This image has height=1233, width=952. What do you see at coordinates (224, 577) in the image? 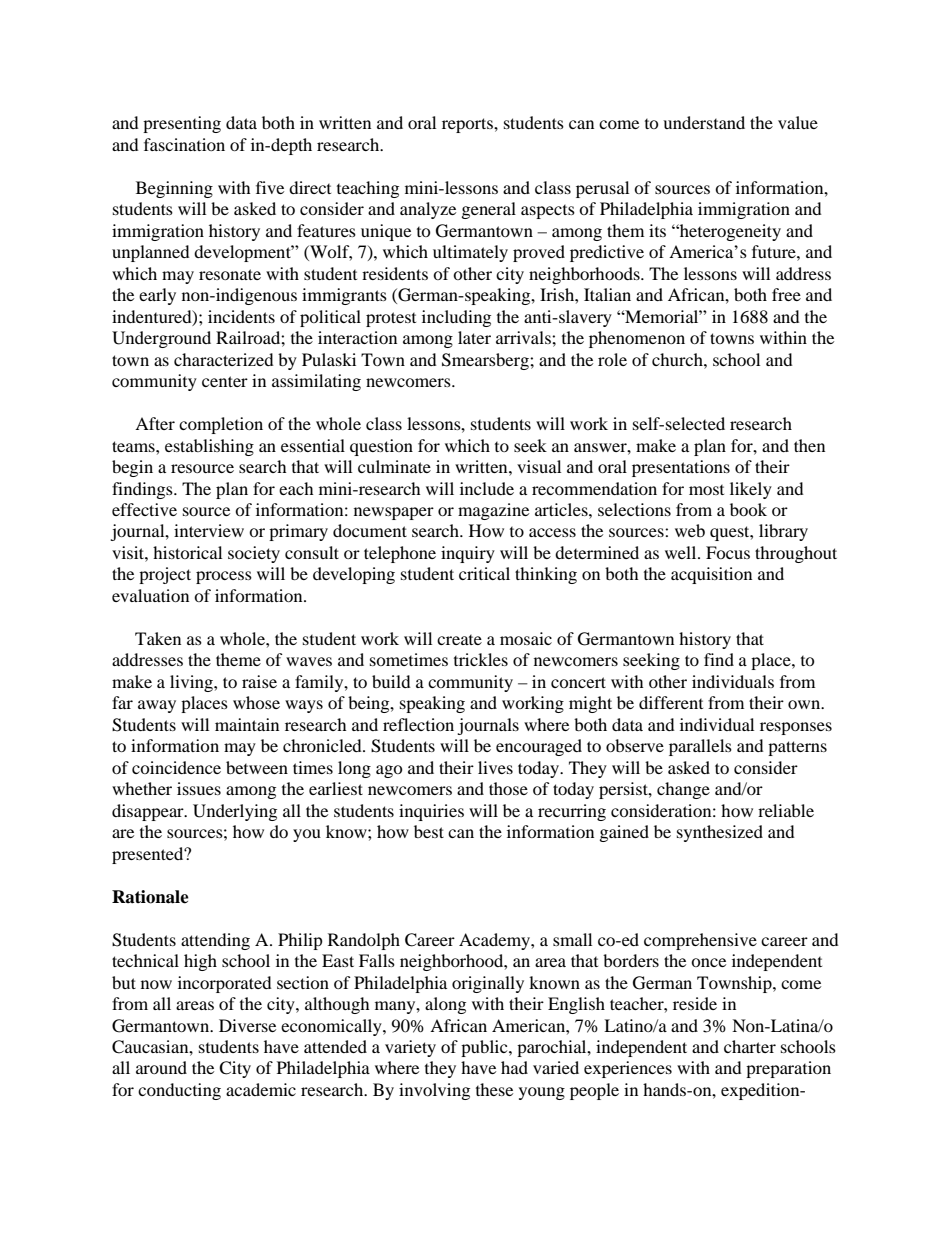
I see `process` at bounding box center [224, 577].
